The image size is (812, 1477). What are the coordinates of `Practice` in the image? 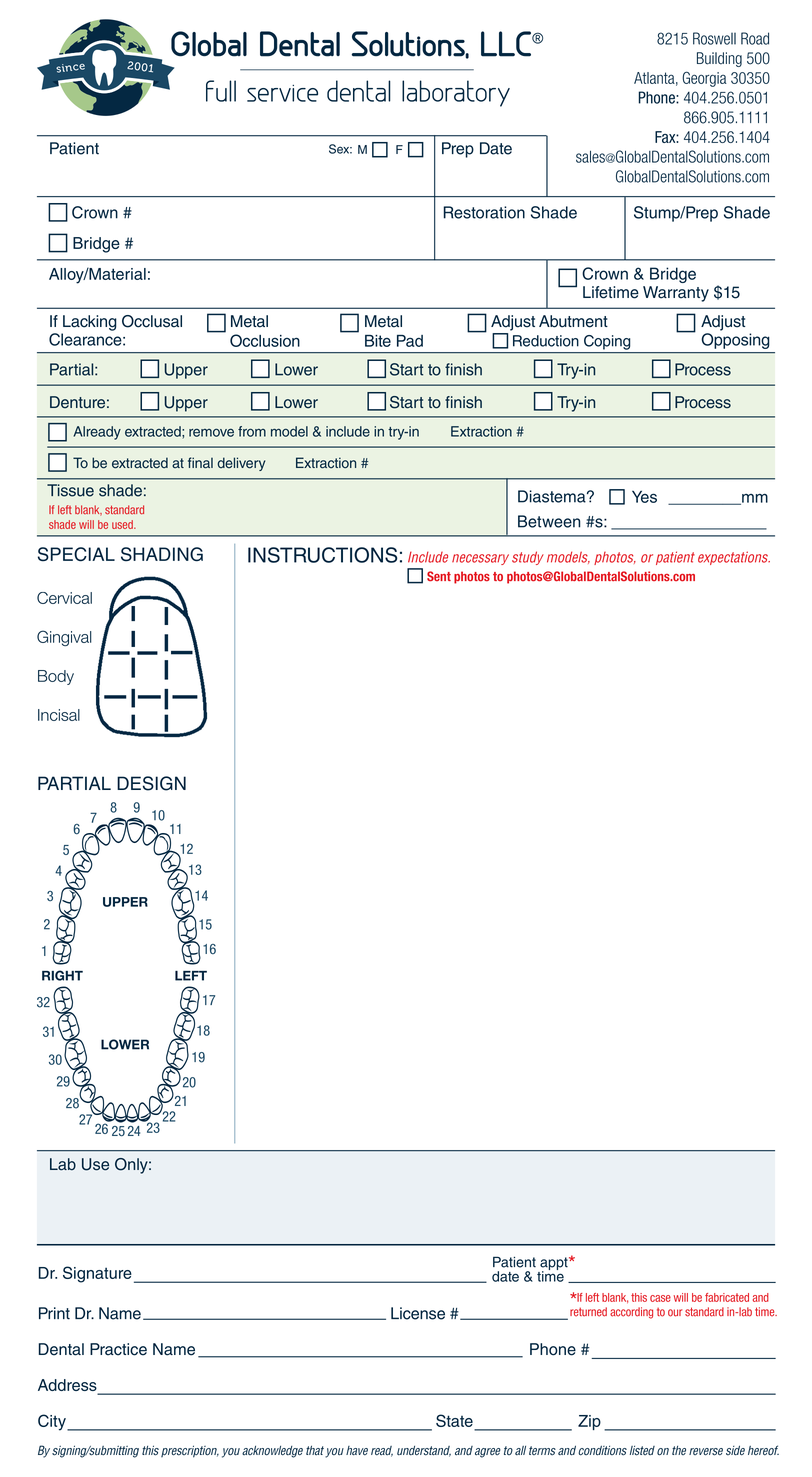 It's located at (118, 1349).
